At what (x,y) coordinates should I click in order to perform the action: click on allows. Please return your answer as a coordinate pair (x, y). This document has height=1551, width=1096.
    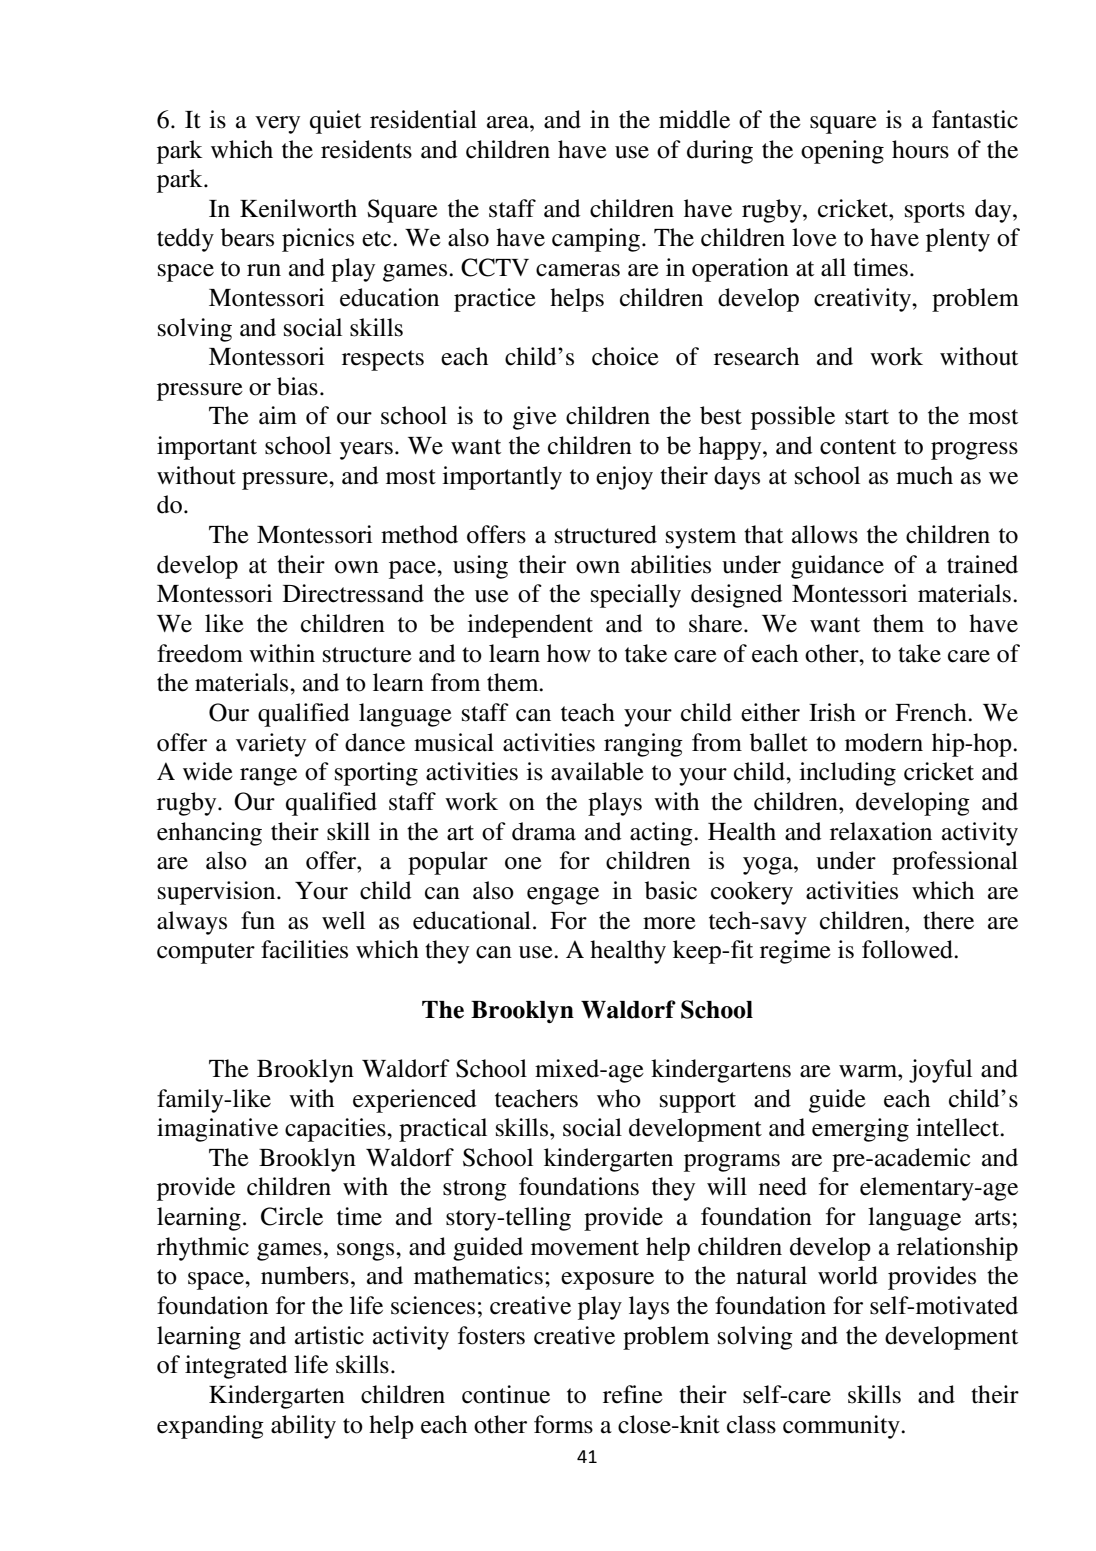
    Looking at the image, I should click on (825, 534).
